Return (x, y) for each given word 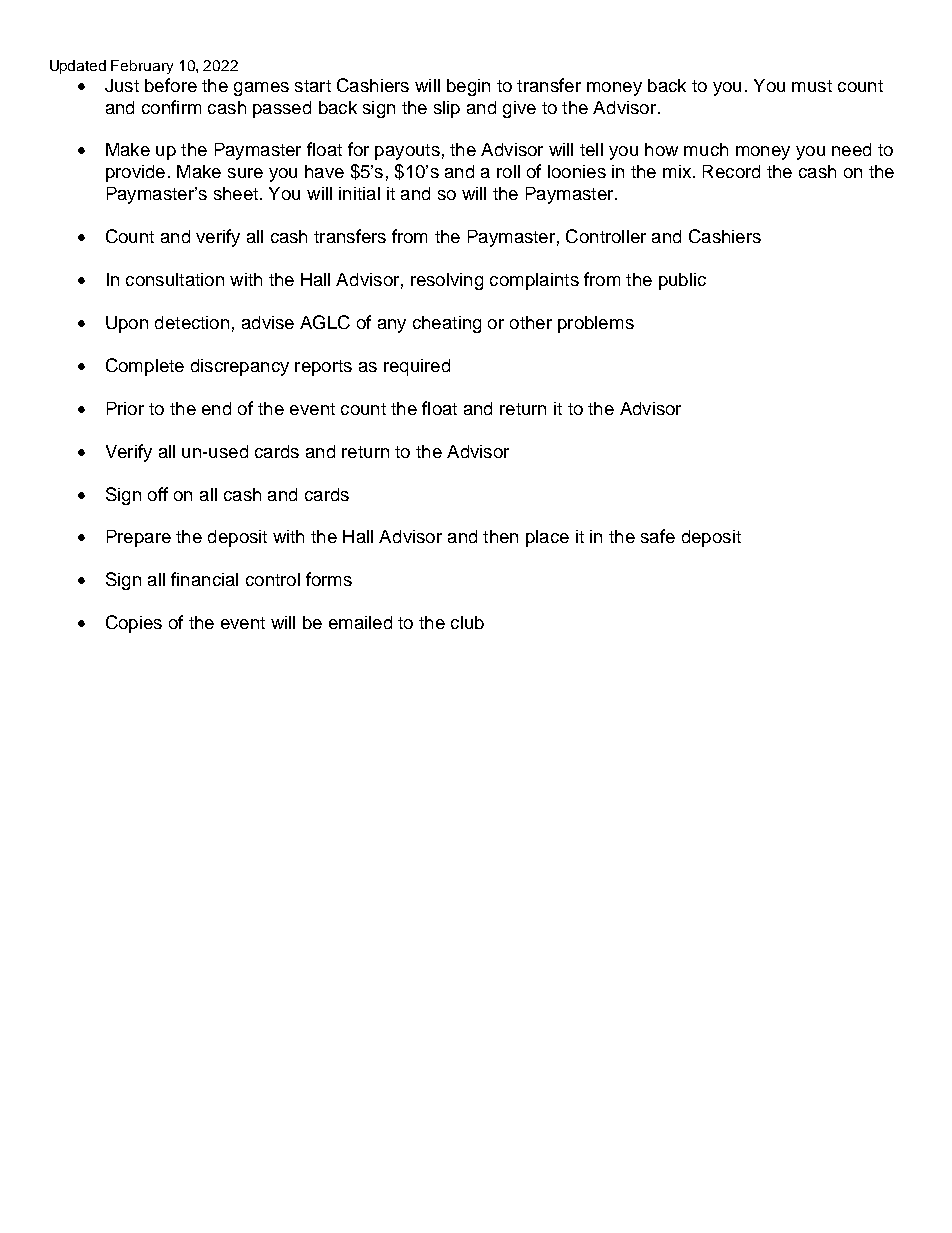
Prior (125, 408)
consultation (175, 279)
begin (468, 87)
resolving (447, 281)
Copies (134, 624)
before (171, 85)
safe (658, 536)
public (682, 281)
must (812, 86)
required (417, 367)
